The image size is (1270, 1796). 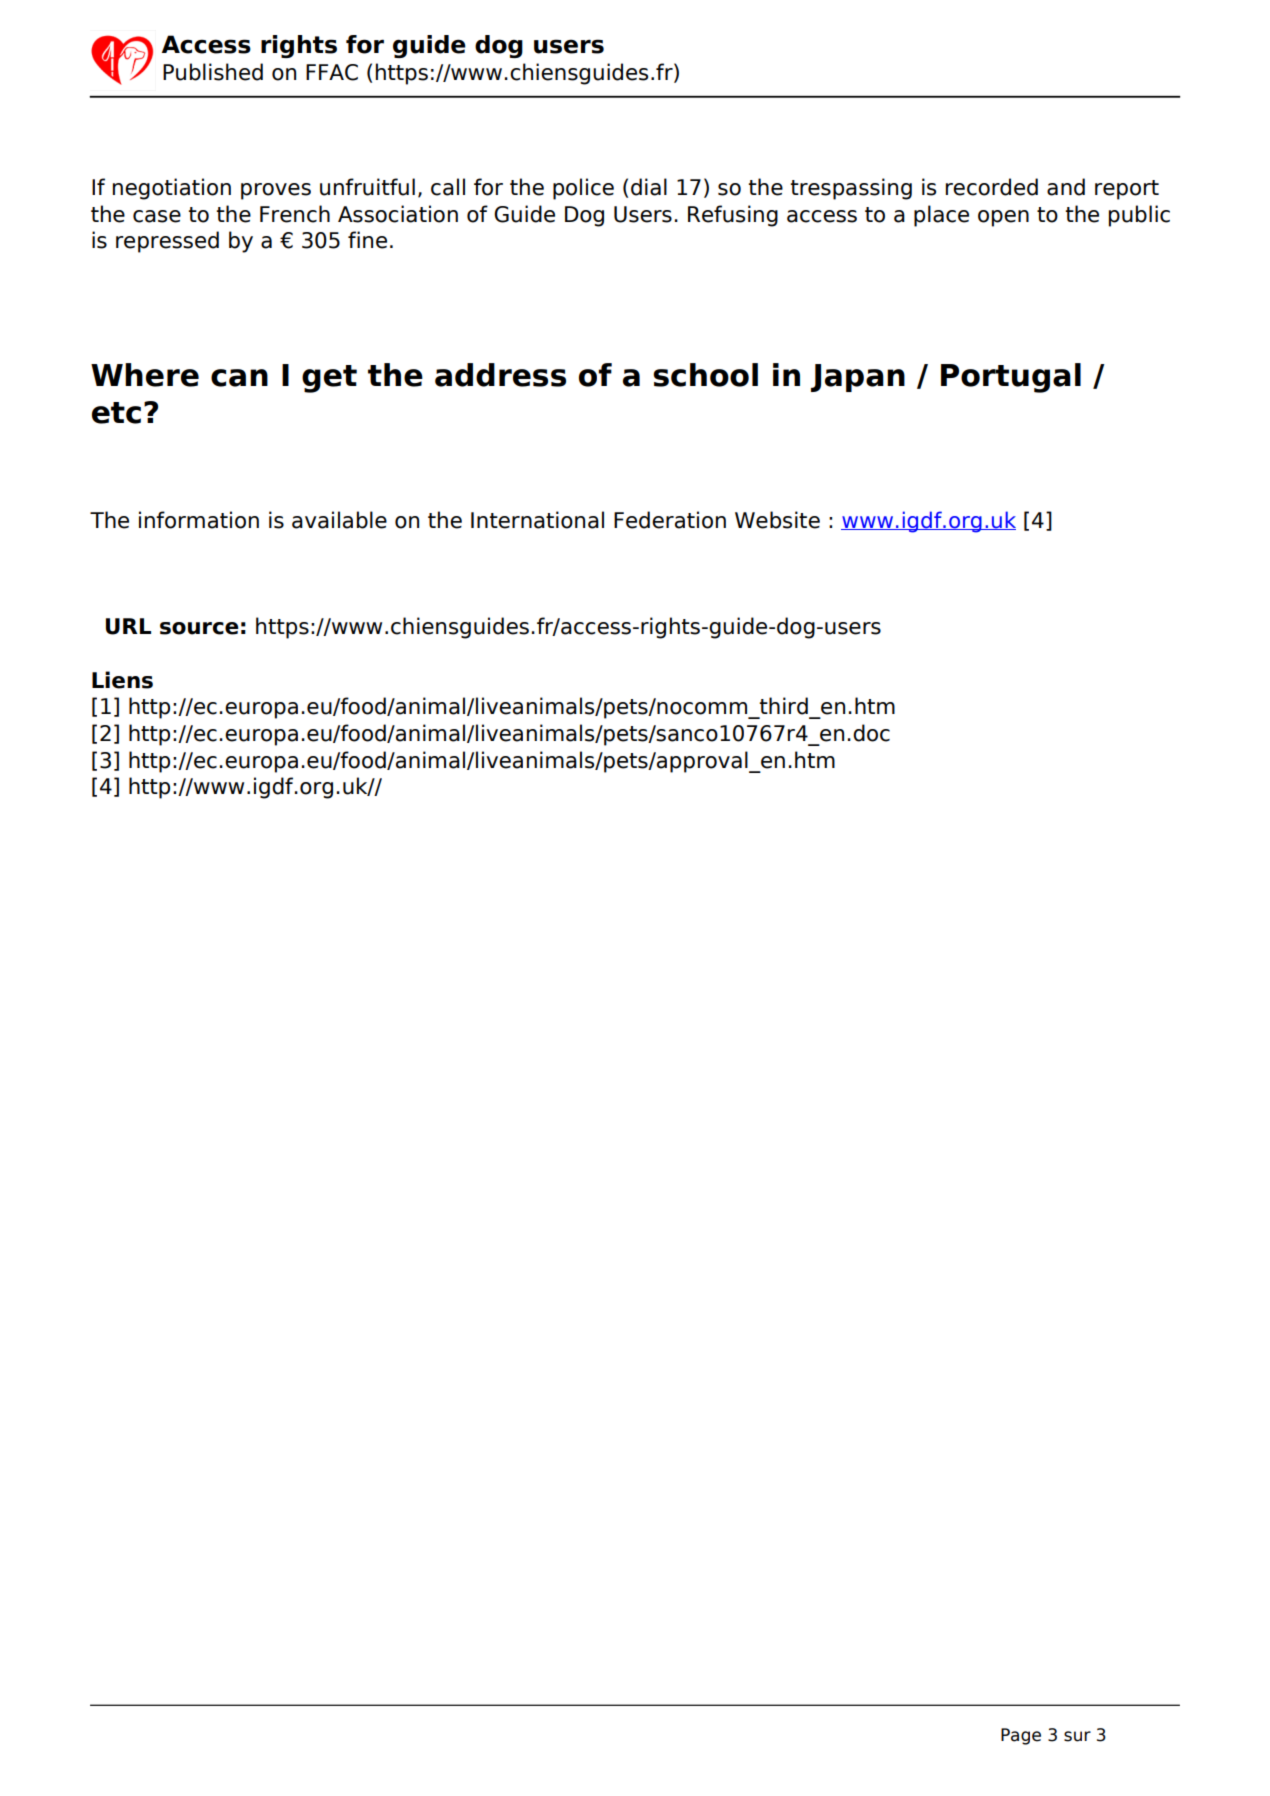 I want to click on International, so click(x=537, y=520).
